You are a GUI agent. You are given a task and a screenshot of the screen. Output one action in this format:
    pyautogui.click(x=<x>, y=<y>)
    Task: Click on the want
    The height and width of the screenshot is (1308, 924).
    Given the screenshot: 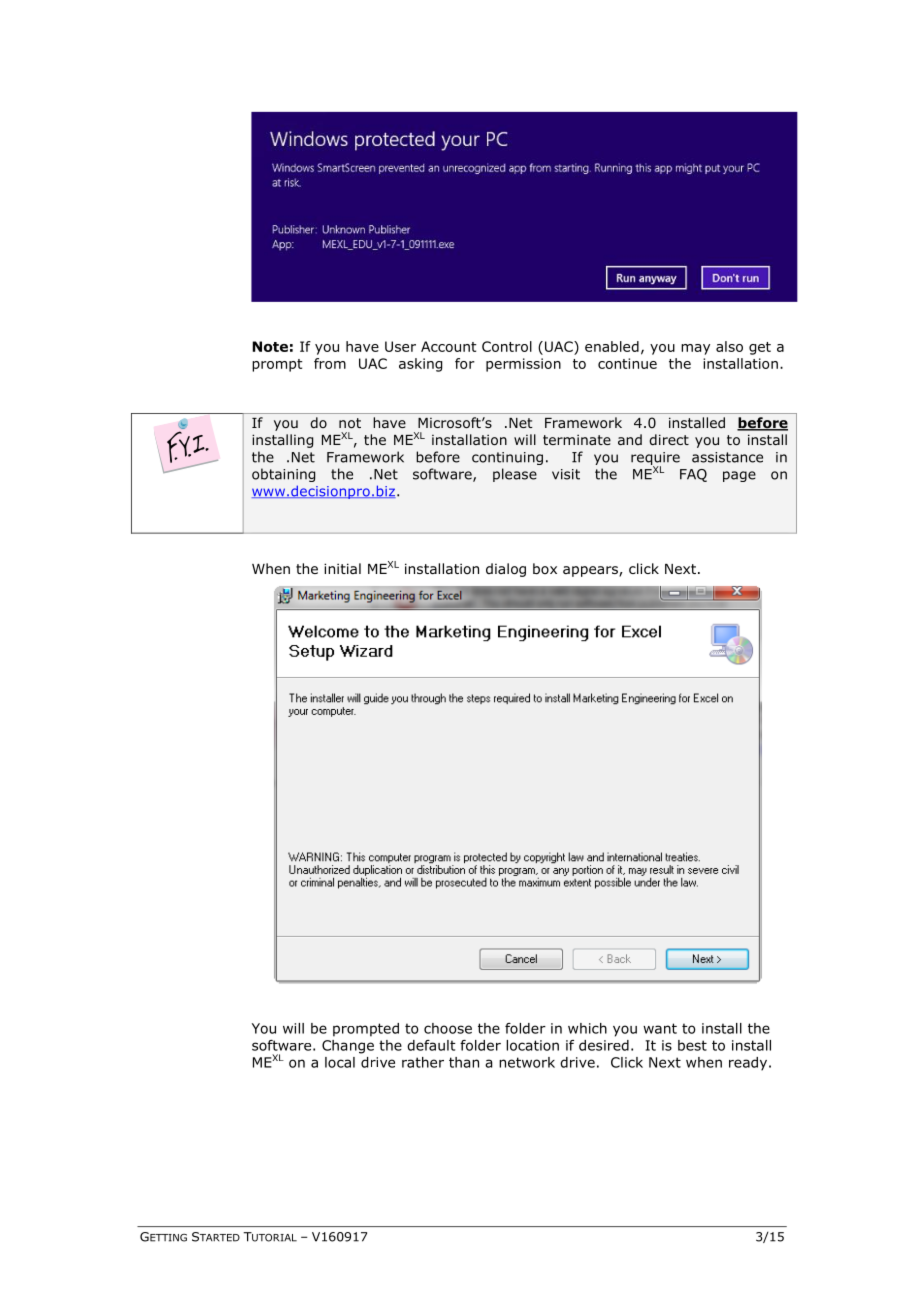 What is the action you would take?
    pyautogui.click(x=660, y=1028)
